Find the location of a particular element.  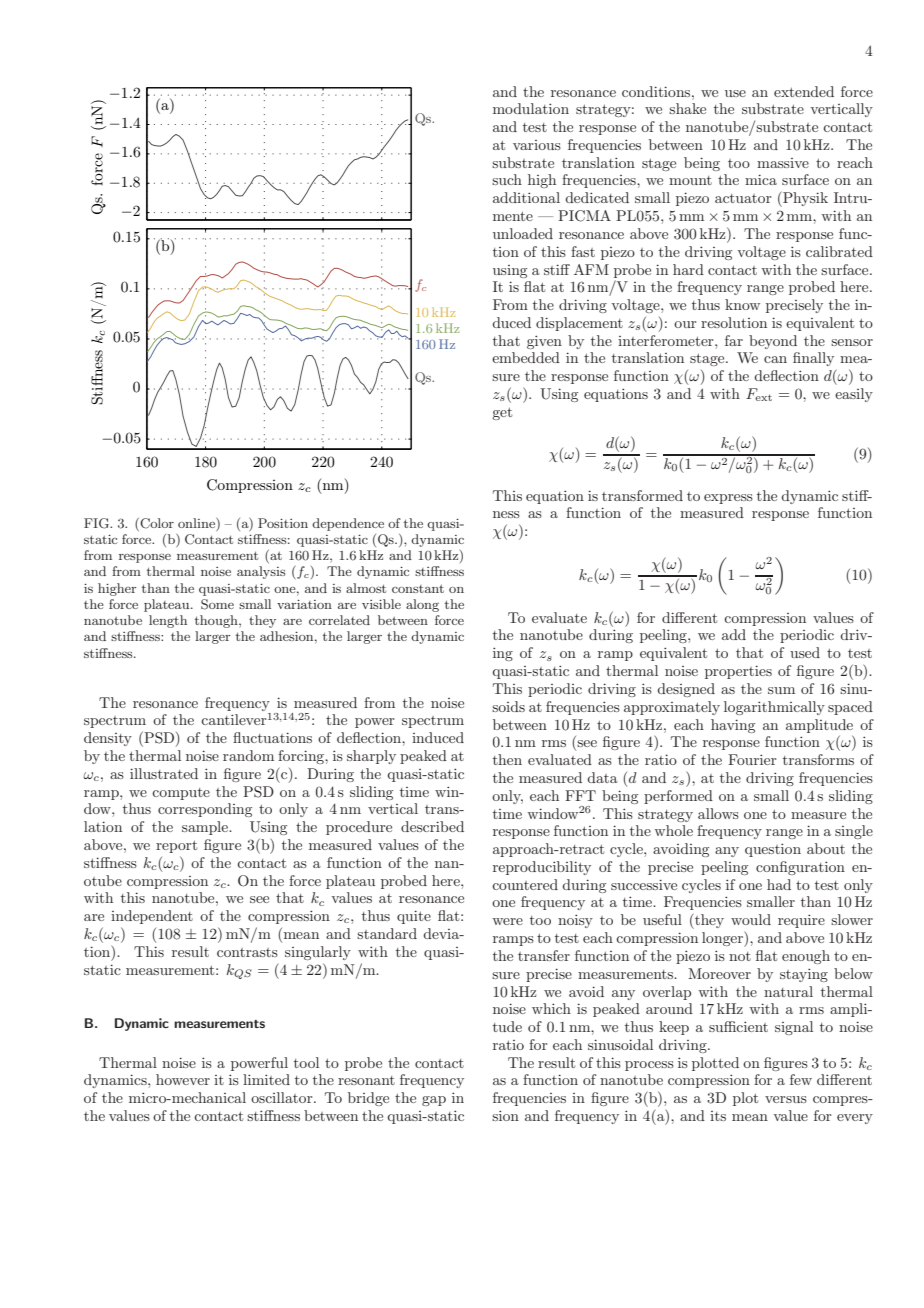

Color is located at coordinates (156, 523).
